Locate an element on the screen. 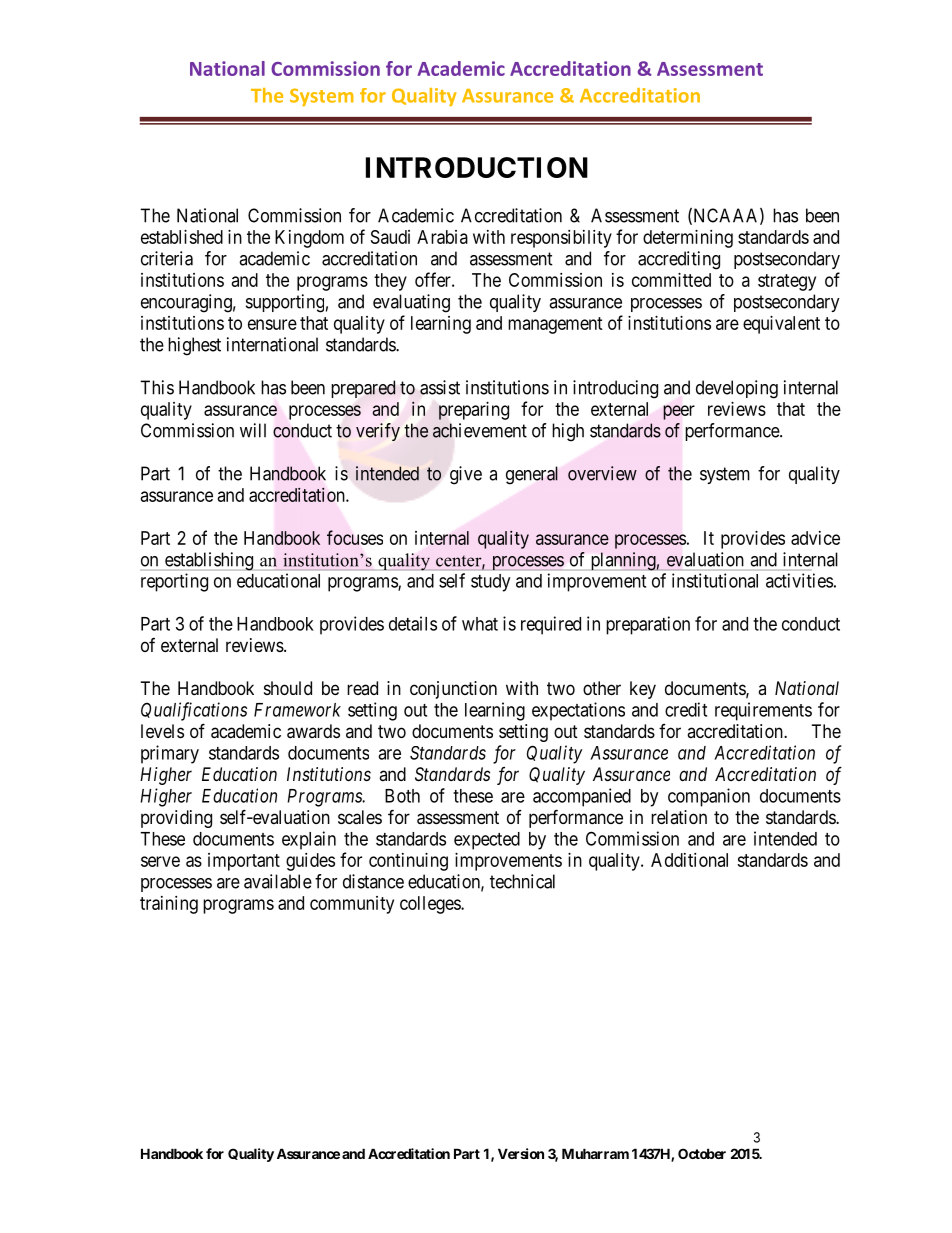  important is located at coordinates (244, 862).
